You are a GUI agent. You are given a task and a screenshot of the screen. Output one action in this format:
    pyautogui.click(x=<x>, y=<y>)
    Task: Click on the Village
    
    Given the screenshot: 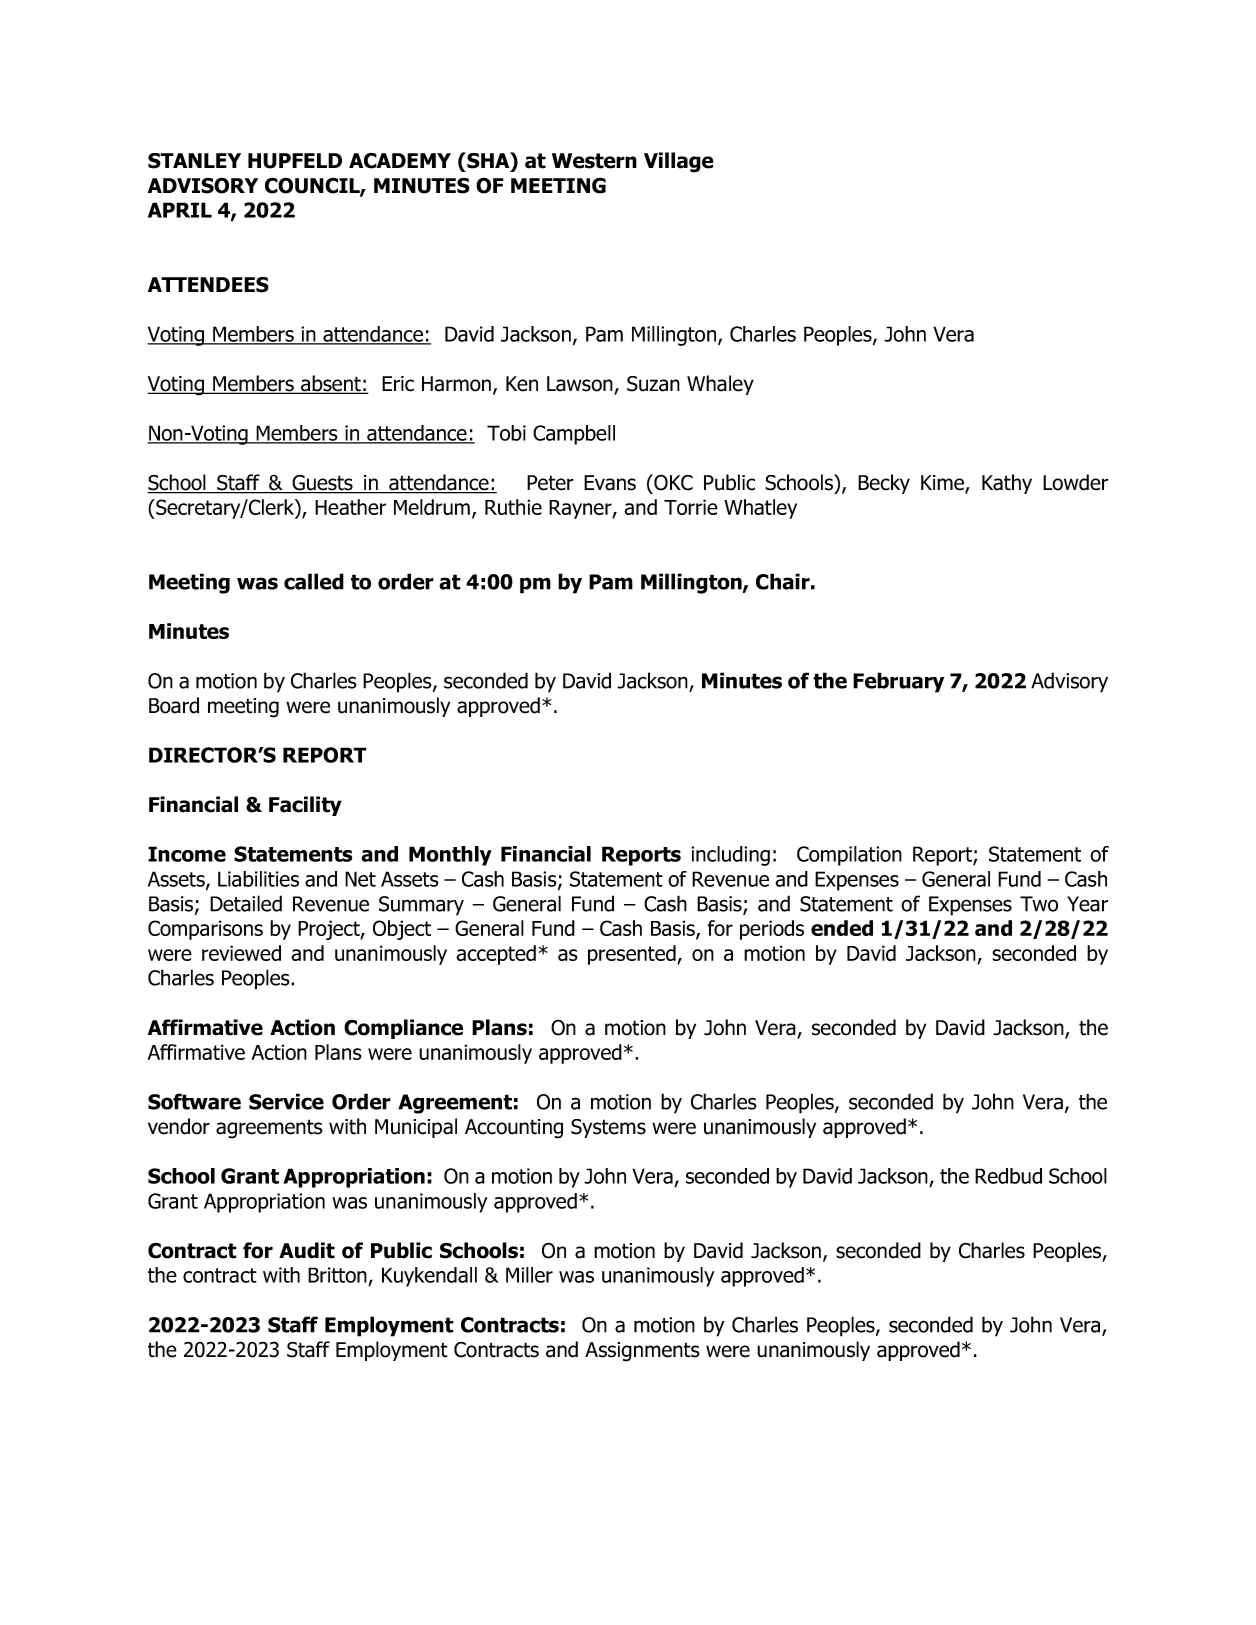 What is the action you would take?
    pyautogui.click(x=679, y=162)
